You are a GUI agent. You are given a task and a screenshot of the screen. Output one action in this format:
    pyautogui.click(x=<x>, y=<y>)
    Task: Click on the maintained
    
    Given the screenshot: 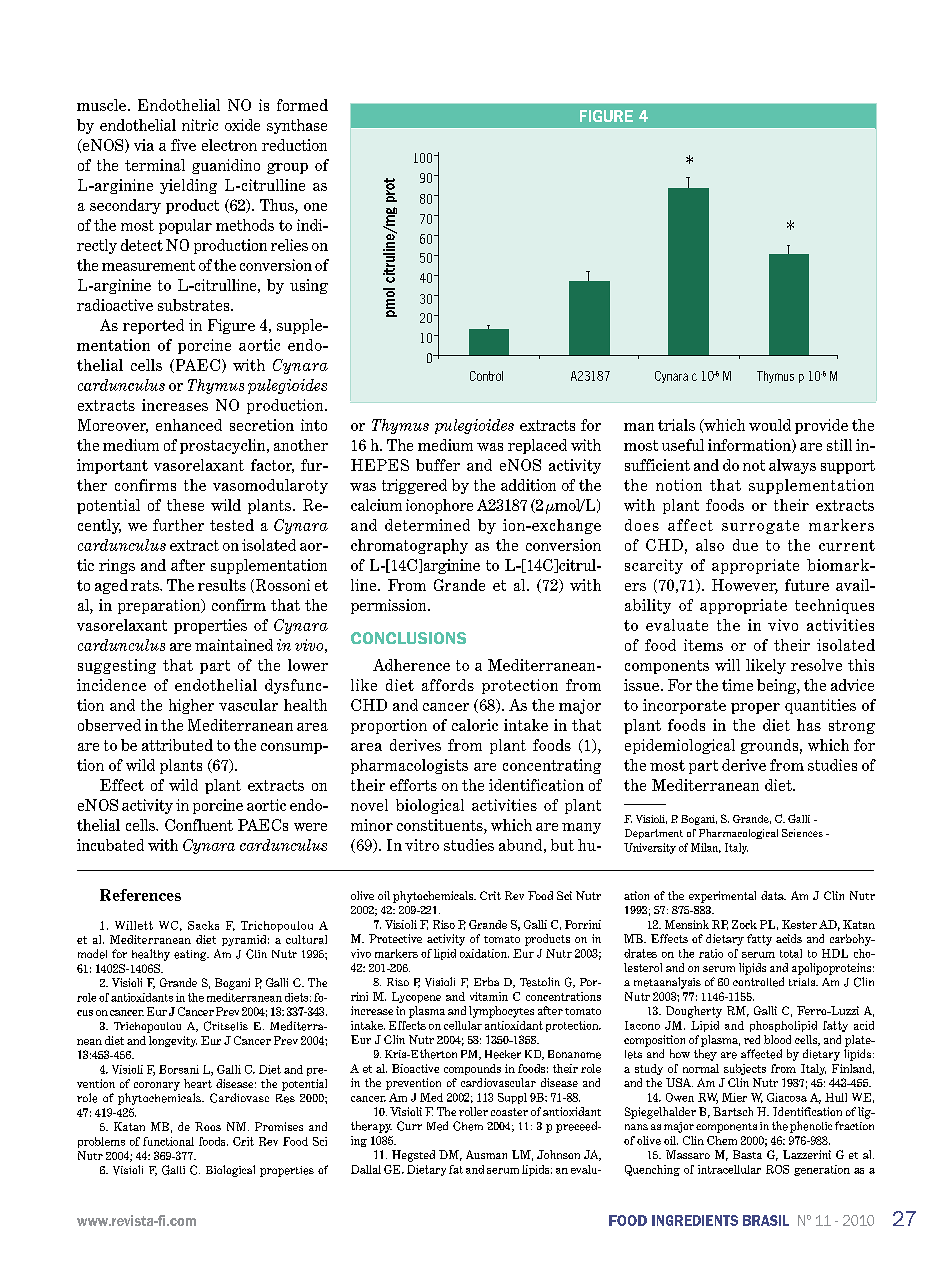 What is the action you would take?
    pyautogui.click(x=234, y=645)
